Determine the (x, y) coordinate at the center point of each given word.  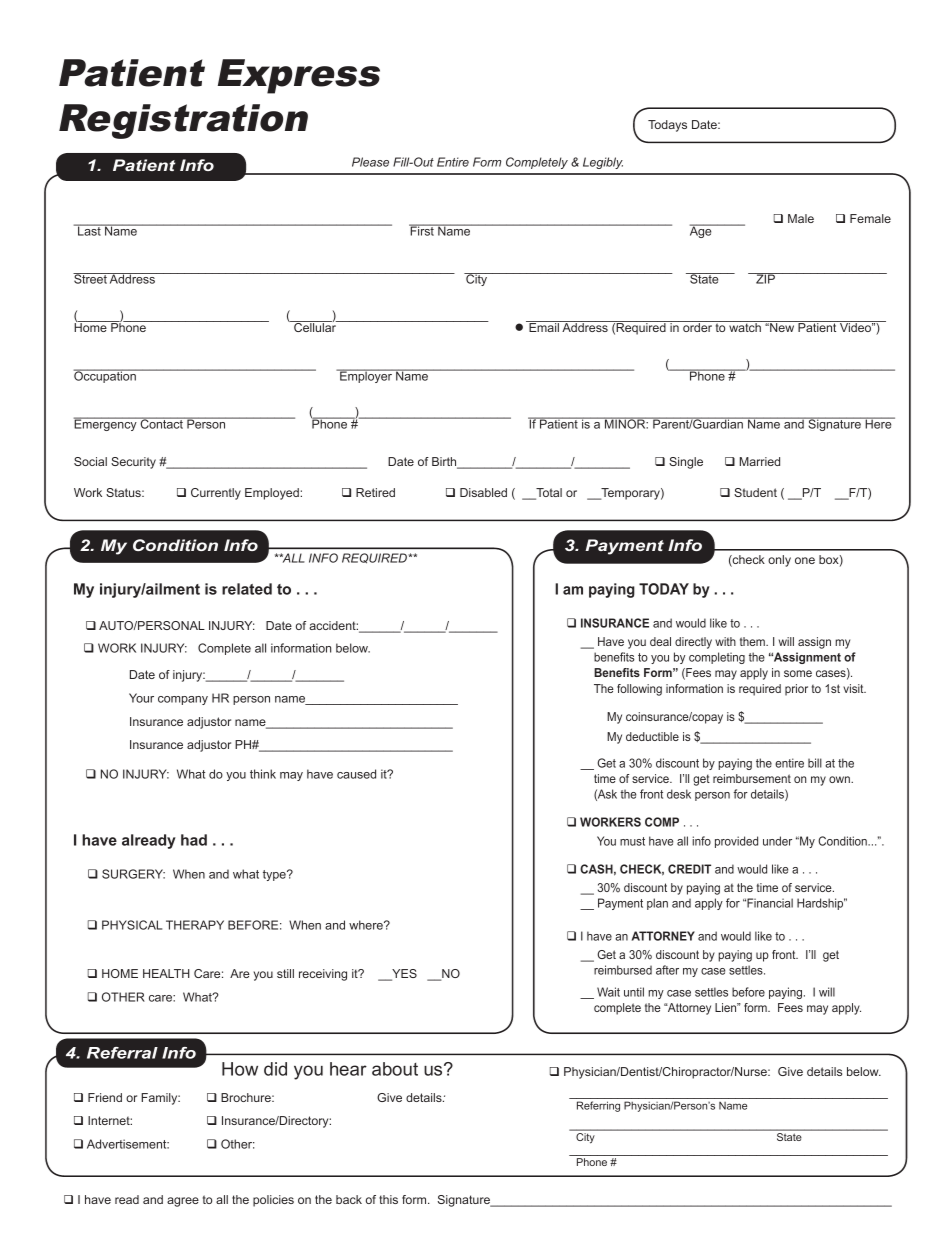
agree (183, 1202)
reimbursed (623, 970)
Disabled (483, 492)
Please (370, 162)
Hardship (821, 904)
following (639, 690)
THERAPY (195, 925)
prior (796, 690)
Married (760, 461)
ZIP (765, 278)
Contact (161, 423)
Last (89, 230)
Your (141, 698)
